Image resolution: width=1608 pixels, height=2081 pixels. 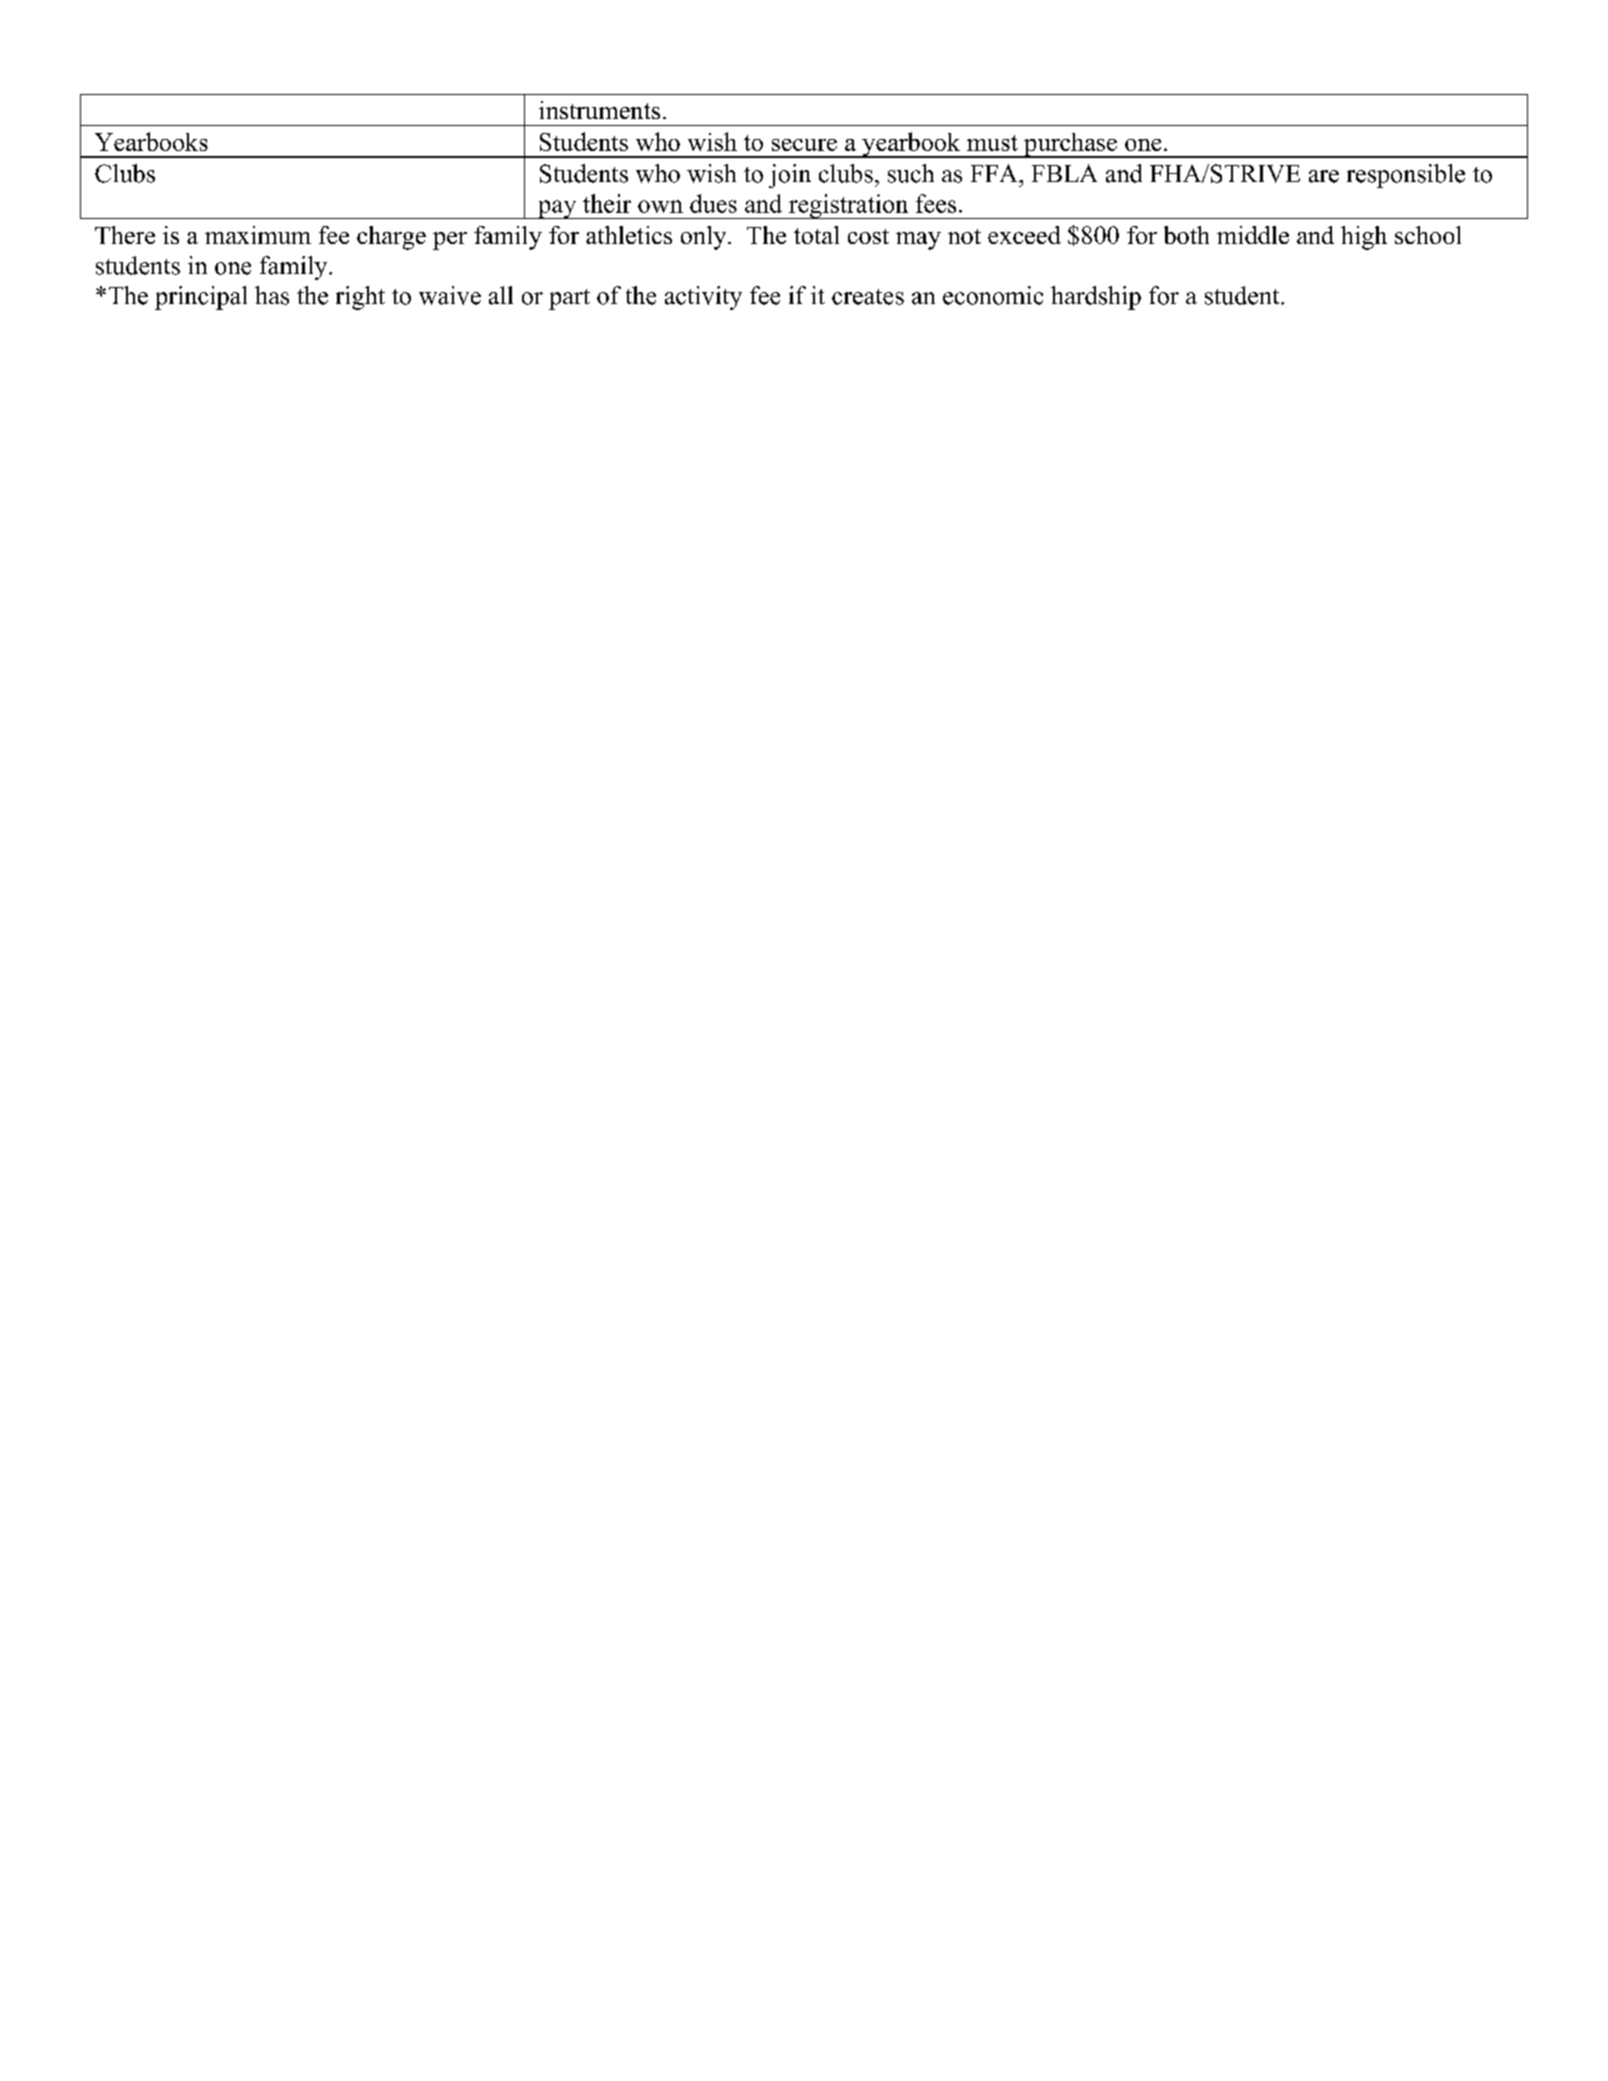 I want to click on pay, so click(x=557, y=209).
